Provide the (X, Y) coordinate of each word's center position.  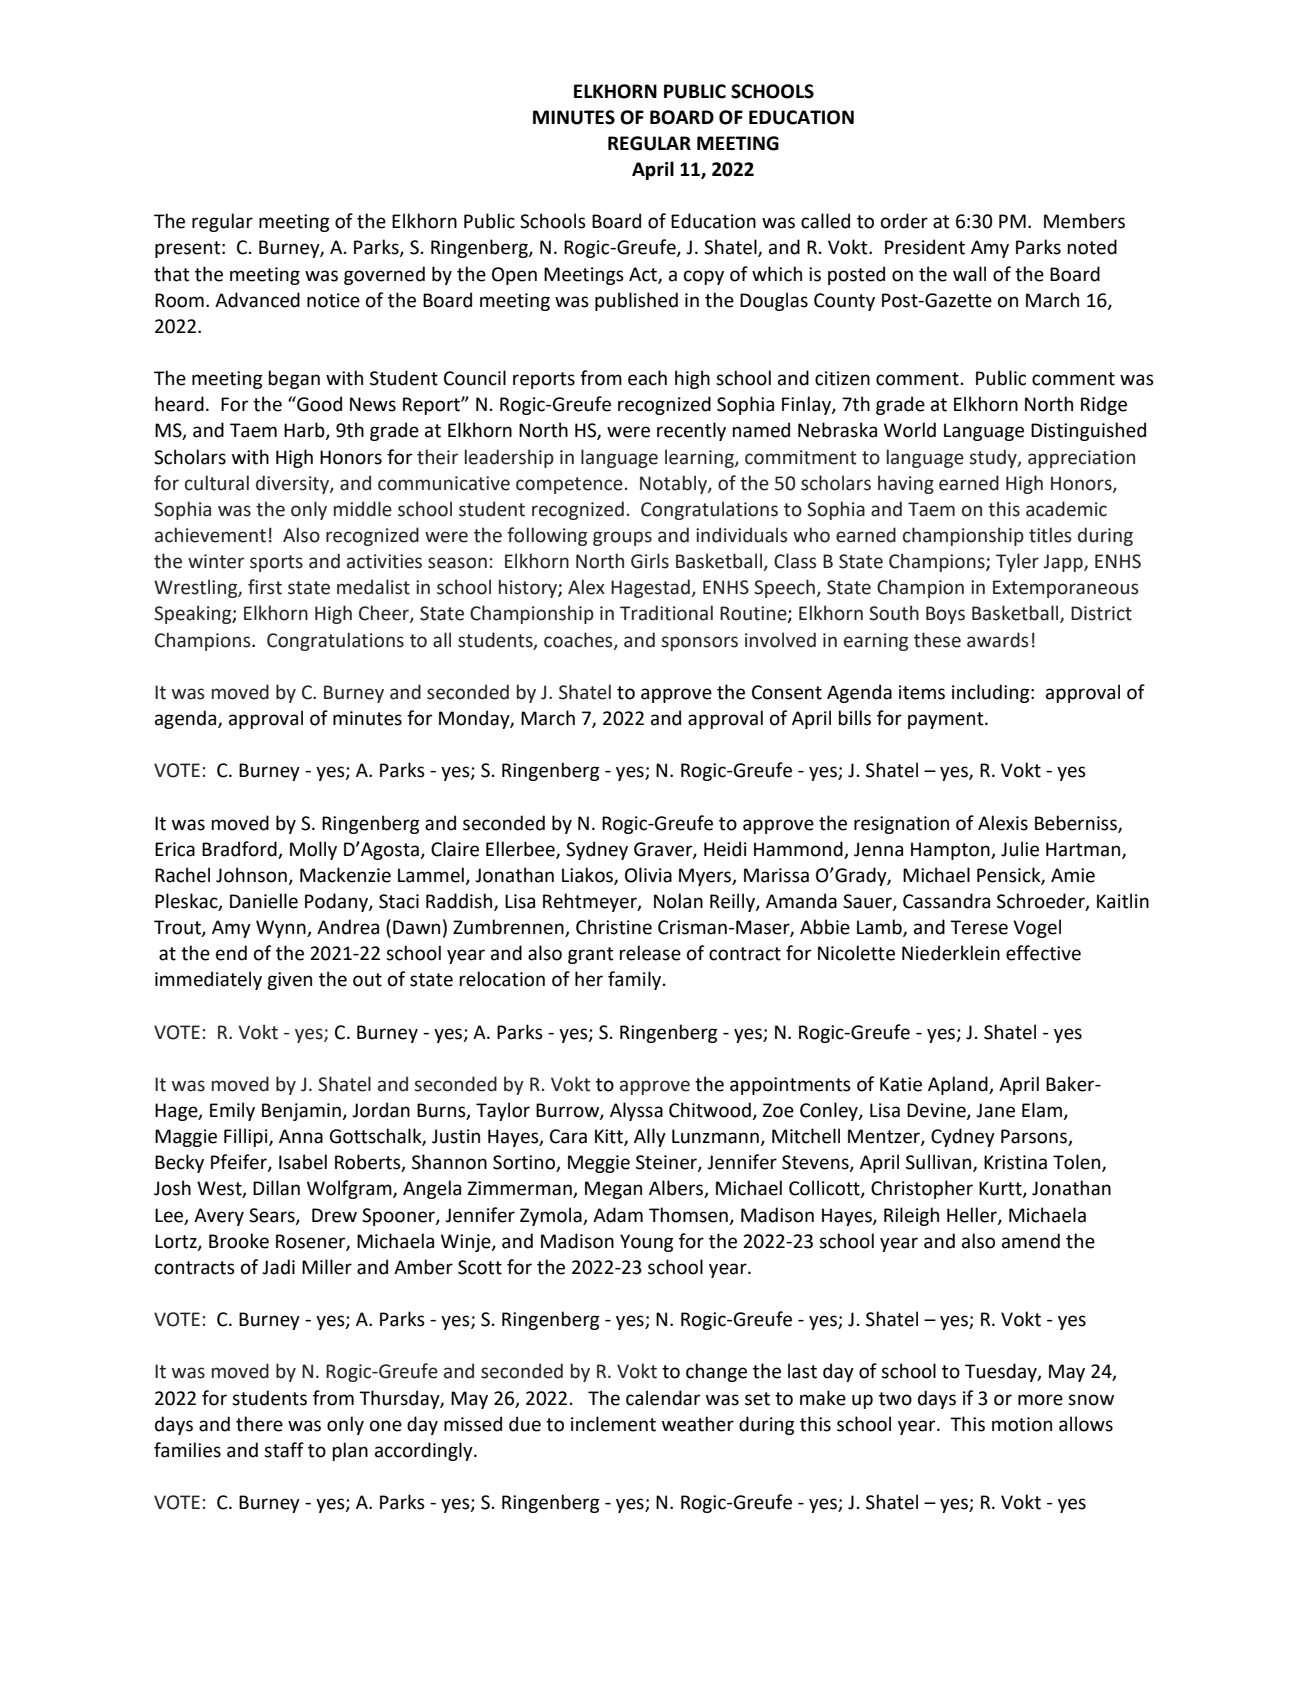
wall (969, 274)
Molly (313, 850)
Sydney (597, 850)
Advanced (257, 300)
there (259, 1424)
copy (704, 277)
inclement (613, 1424)
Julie (1020, 849)
